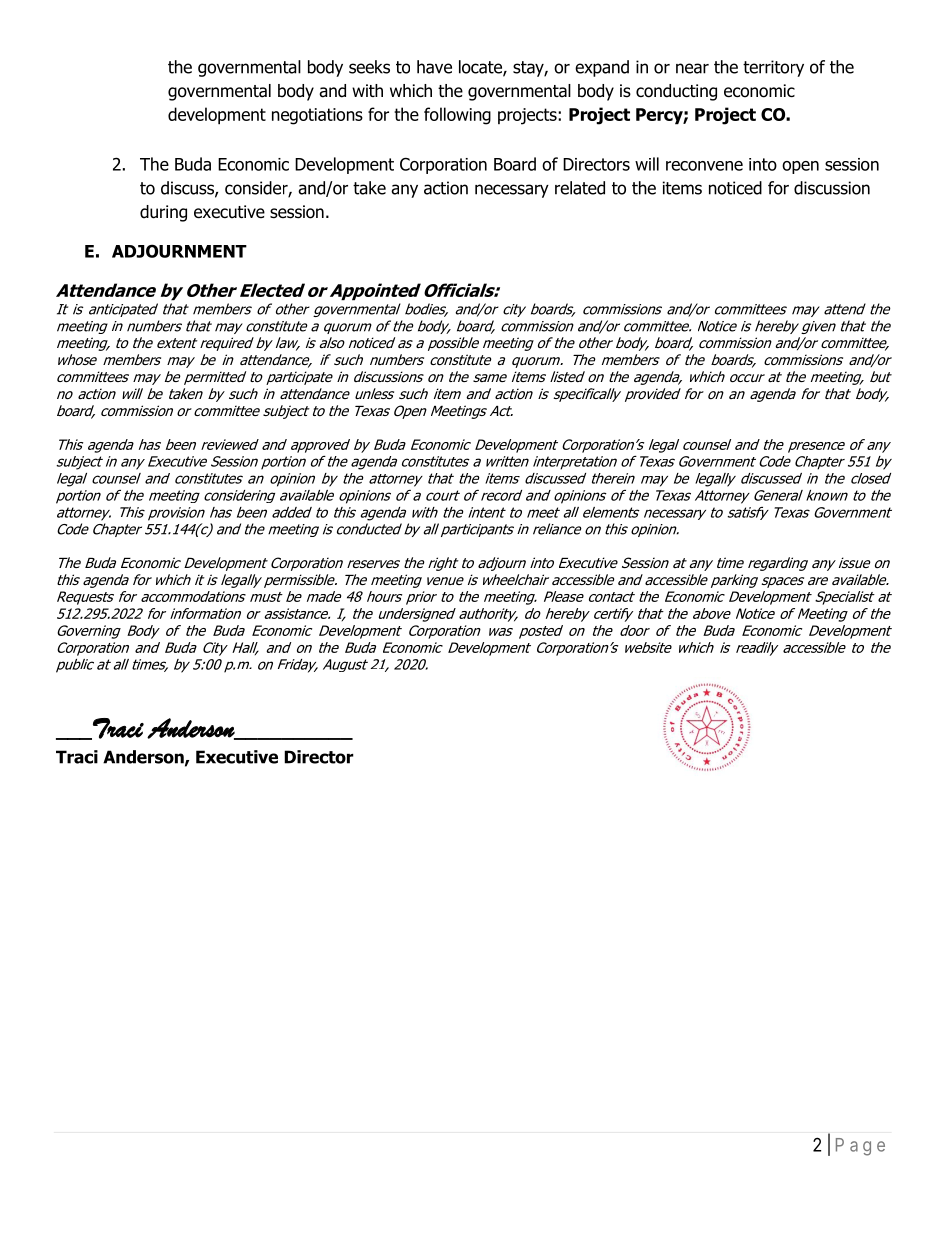  What do you see at coordinates (369, 67) in the page?
I see `seeks` at bounding box center [369, 67].
